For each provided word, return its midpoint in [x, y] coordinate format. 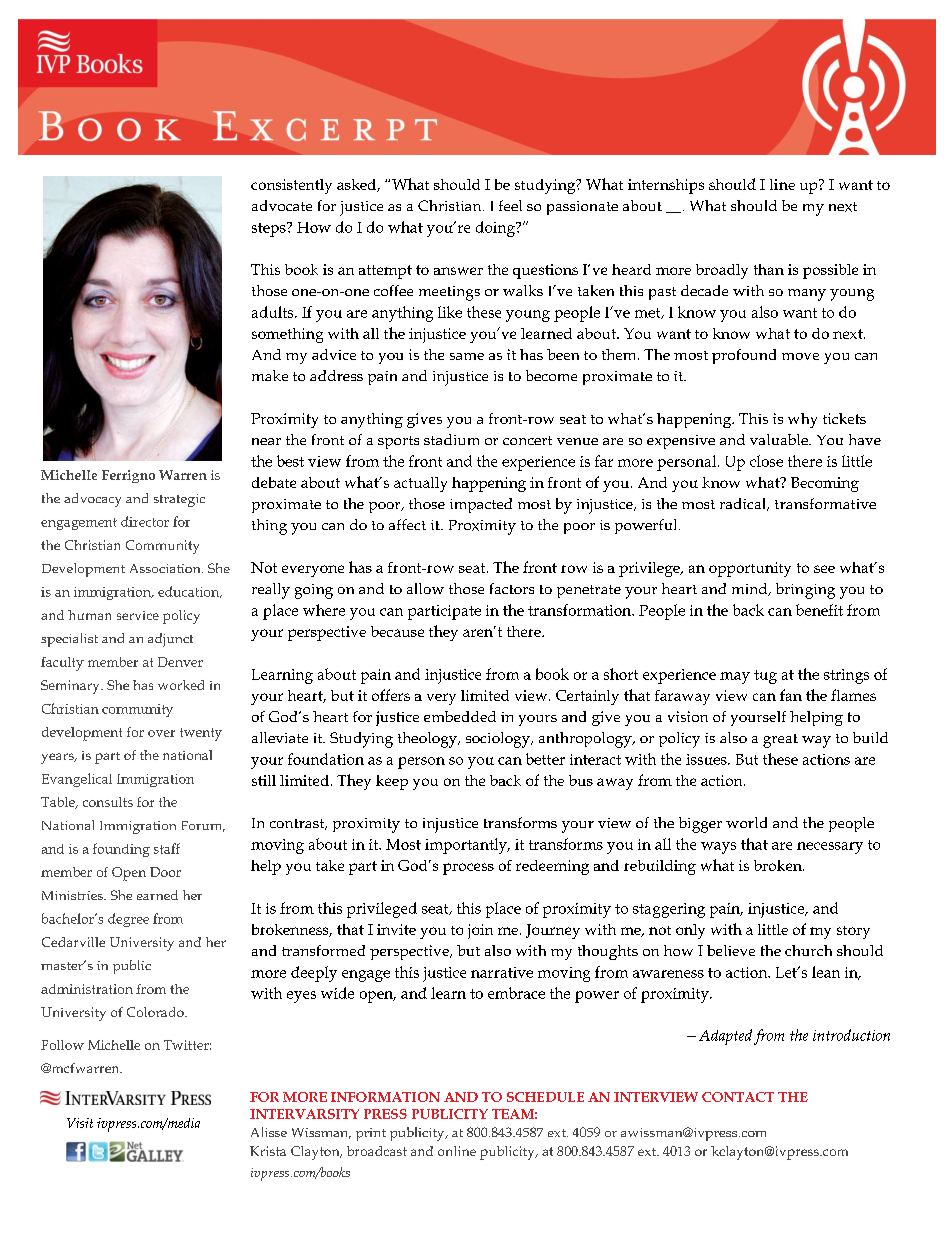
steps [270, 229]
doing [496, 229]
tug [765, 677]
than [769, 269]
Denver [180, 662]
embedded [460, 716]
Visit [80, 1123]
